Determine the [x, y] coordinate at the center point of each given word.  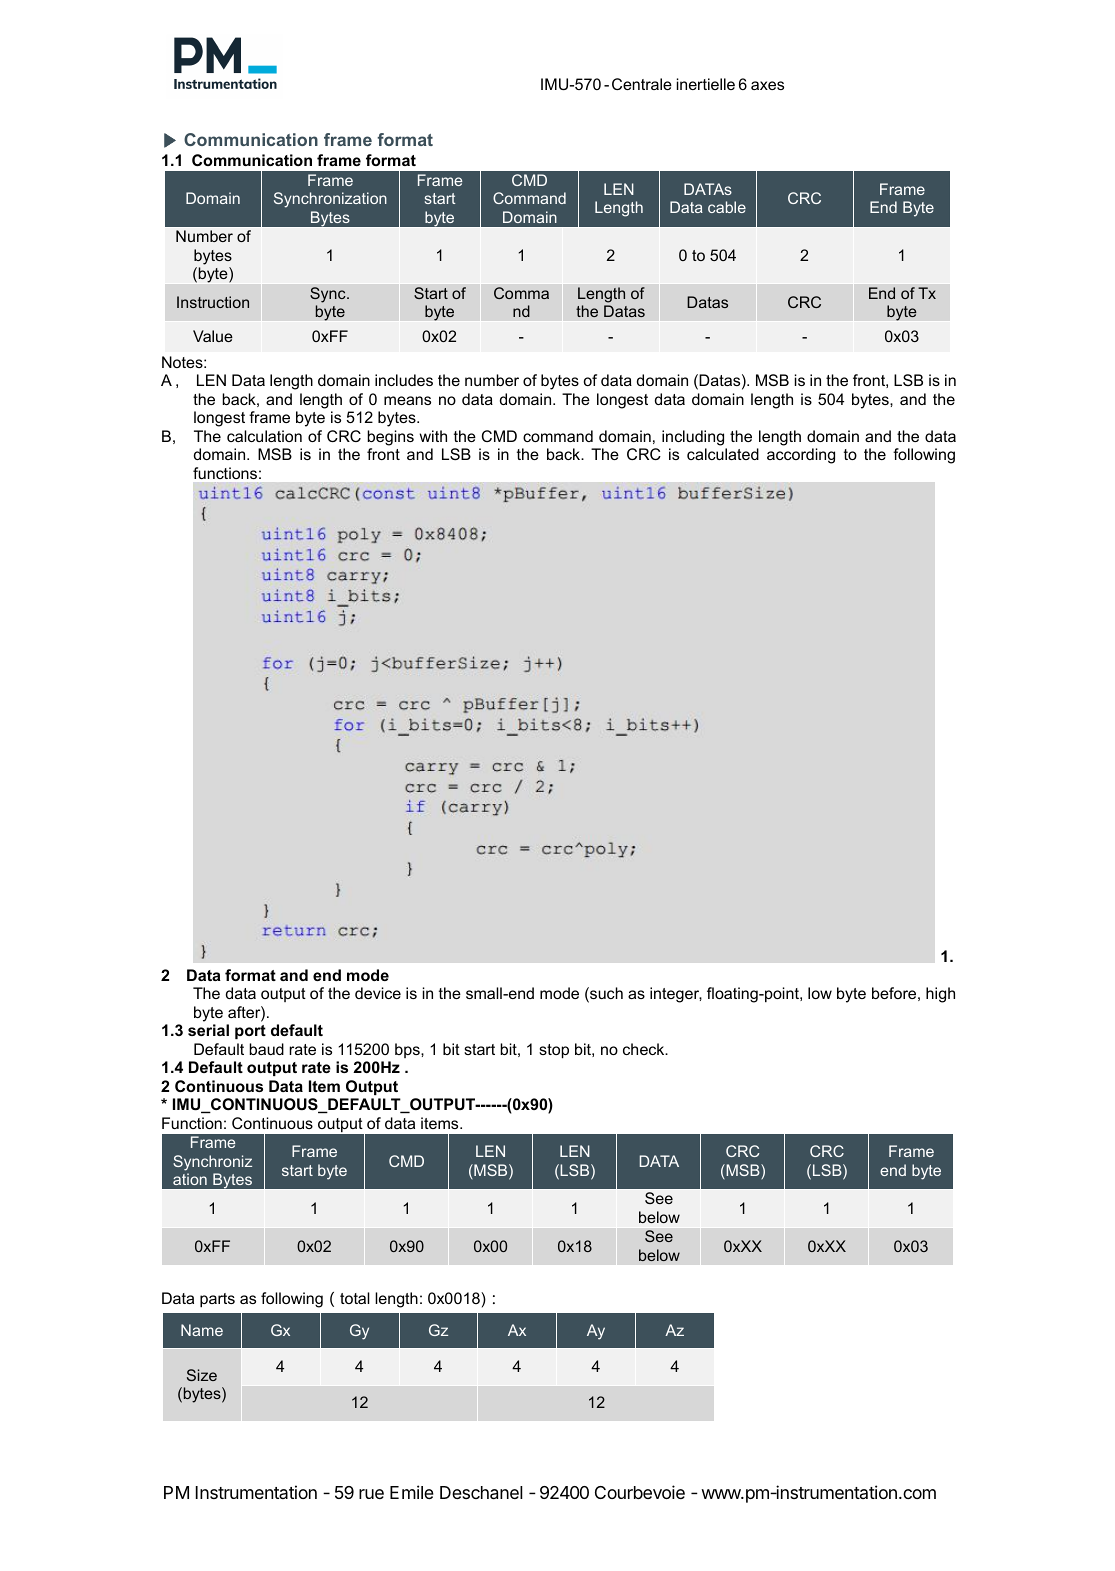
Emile [412, 1492]
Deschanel [481, 1493]
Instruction [213, 302]
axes [767, 85]
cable [727, 207]
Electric [346, 1492]
